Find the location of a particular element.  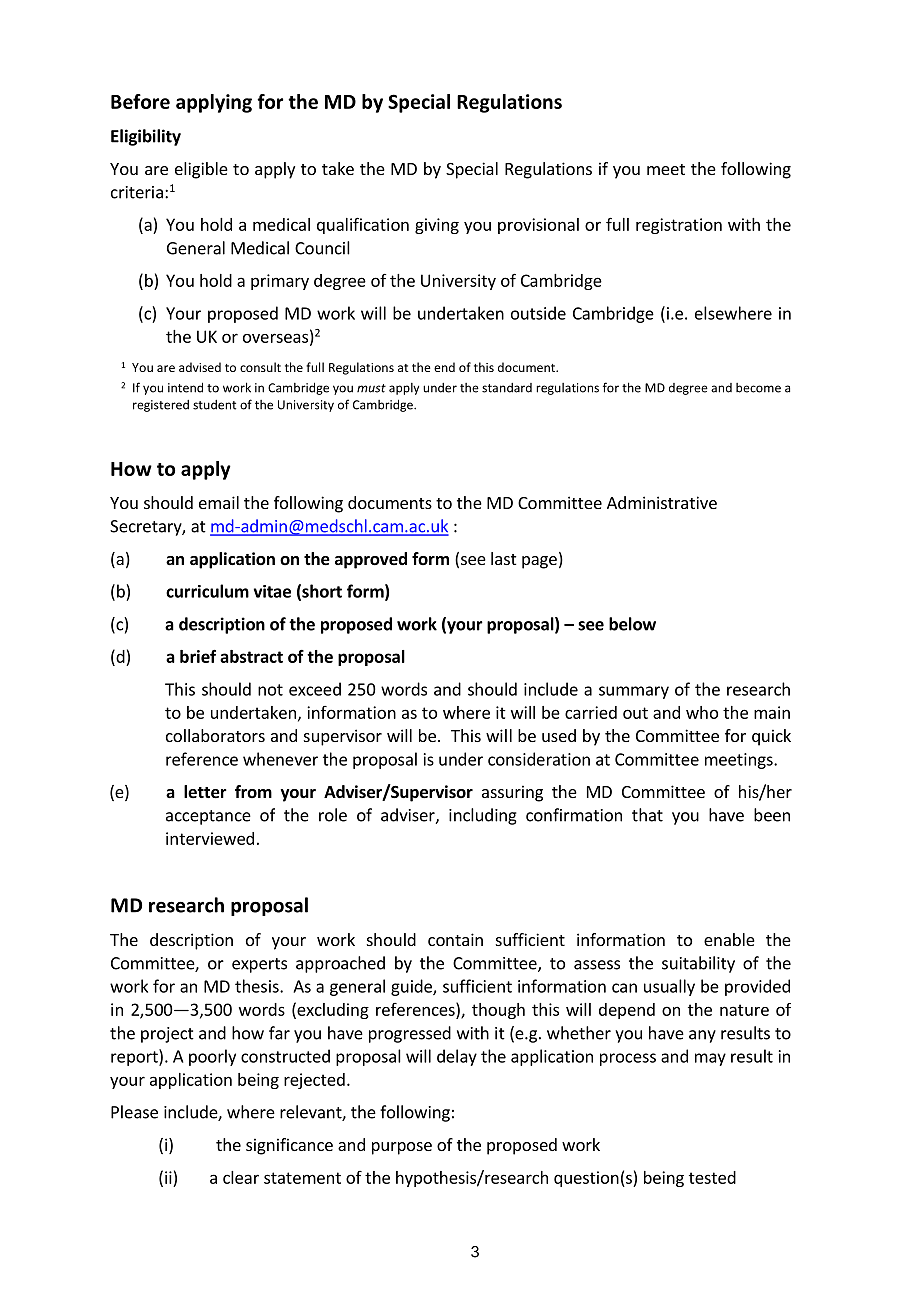

purpose is located at coordinates (402, 1148).
